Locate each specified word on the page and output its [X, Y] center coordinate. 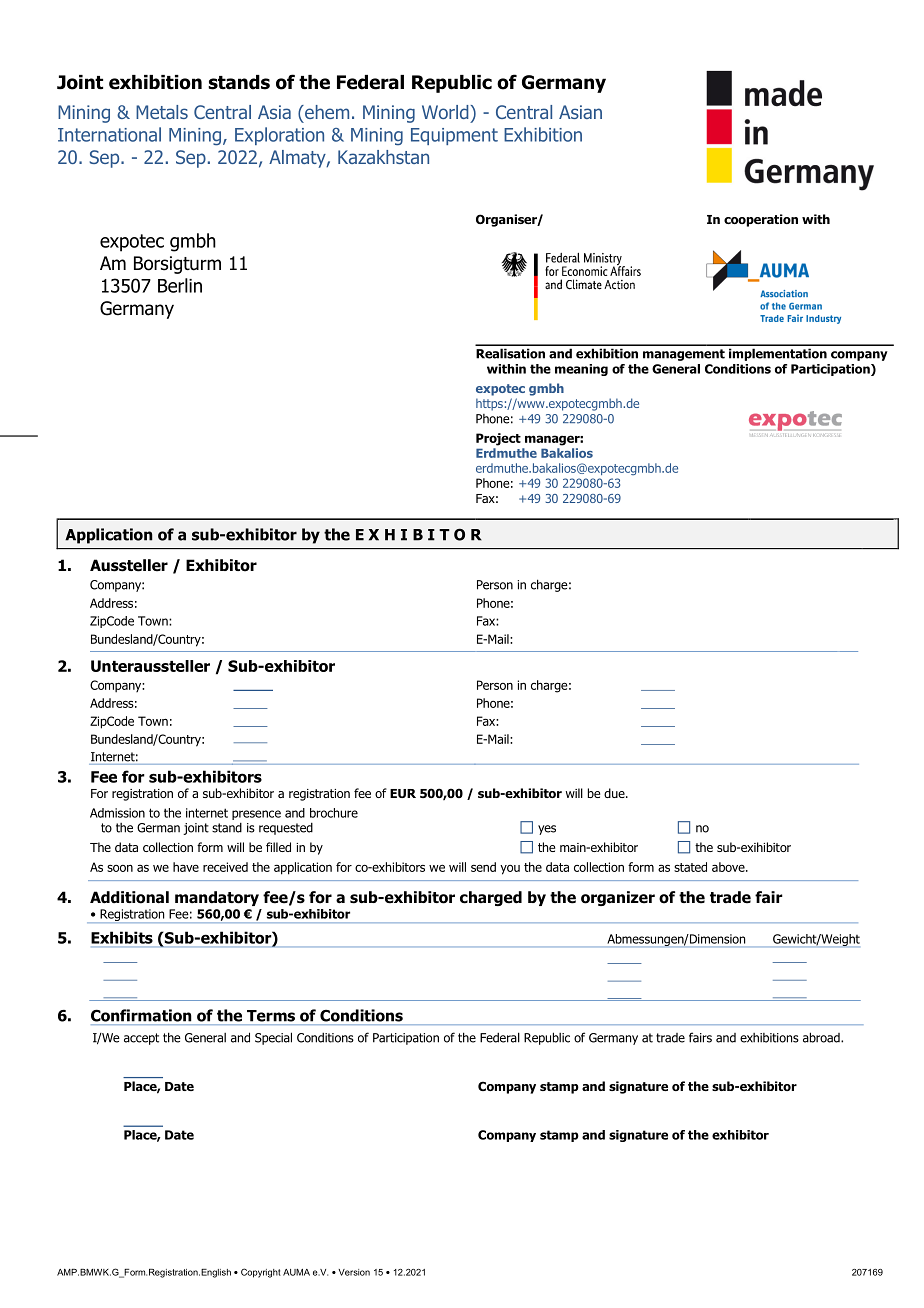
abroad [822, 1037]
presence [256, 815]
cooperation [761, 220]
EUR [403, 793]
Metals [162, 112]
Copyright [261, 1273]
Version [354, 1272]
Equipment [454, 136]
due [615, 793]
